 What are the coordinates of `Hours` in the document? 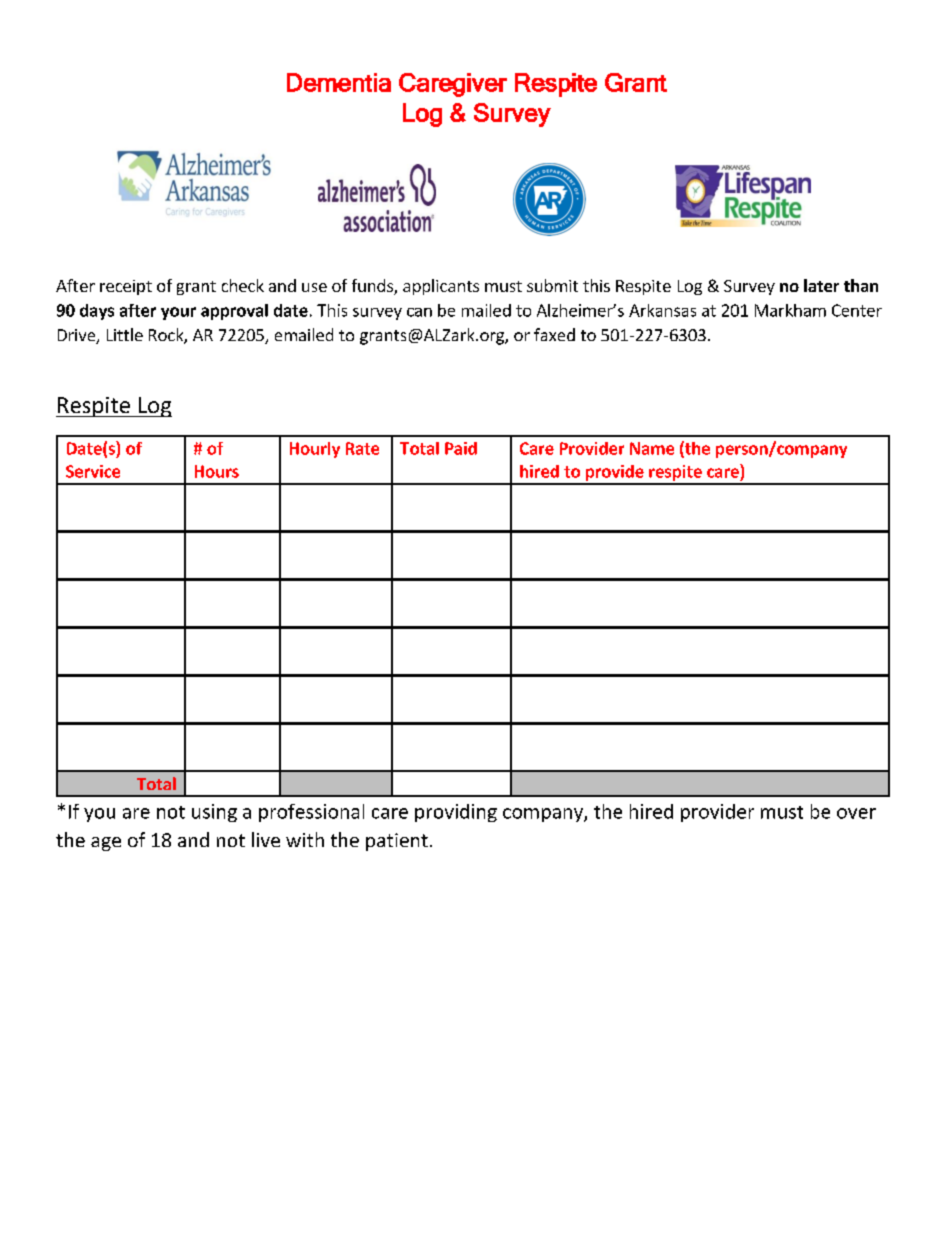 It's located at (217, 471).
